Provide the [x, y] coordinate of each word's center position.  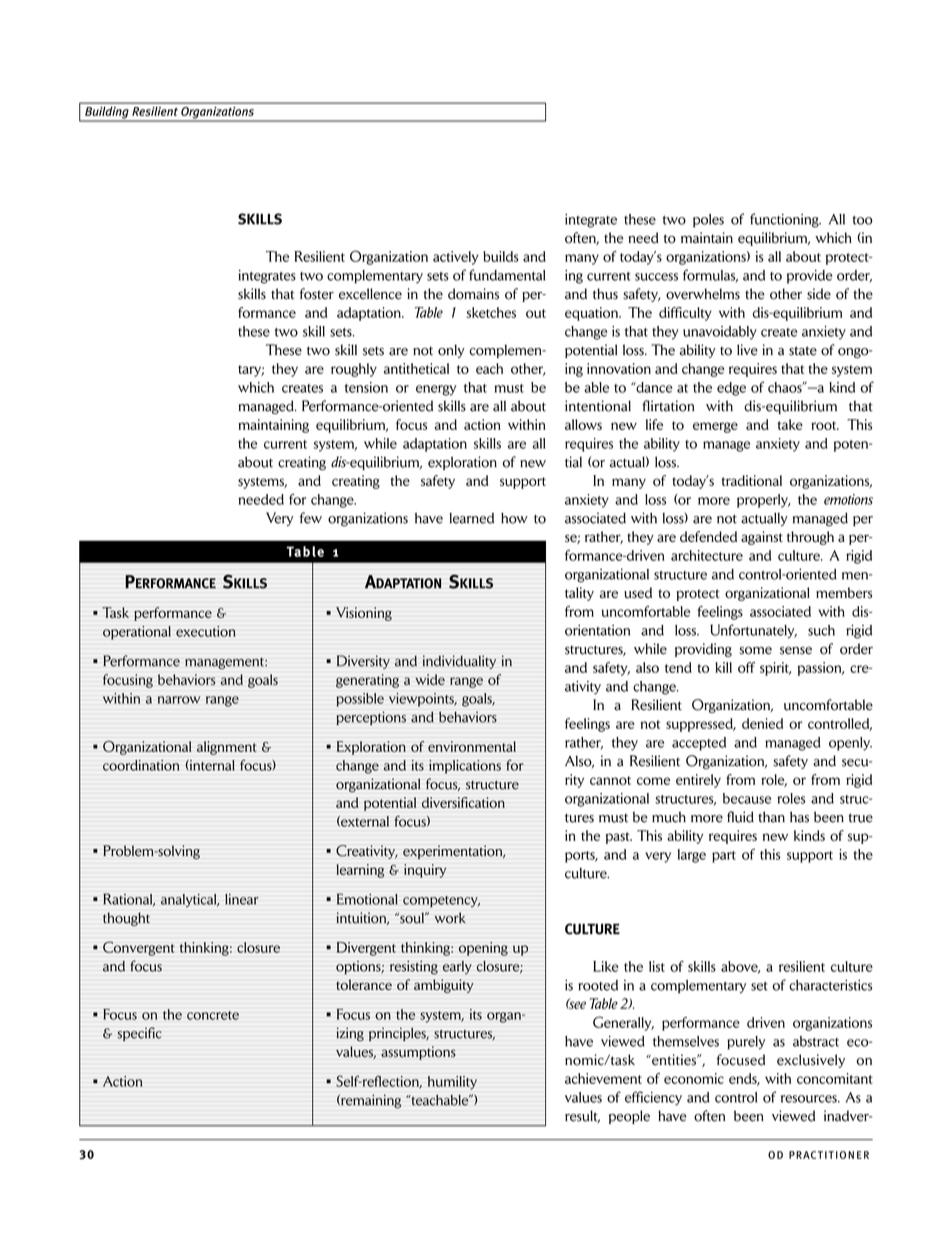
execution [206, 631]
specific [139, 1034]
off [746, 667]
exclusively [811, 1061]
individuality [459, 662]
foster [317, 294]
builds [501, 256]
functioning [785, 220]
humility [452, 1083]
